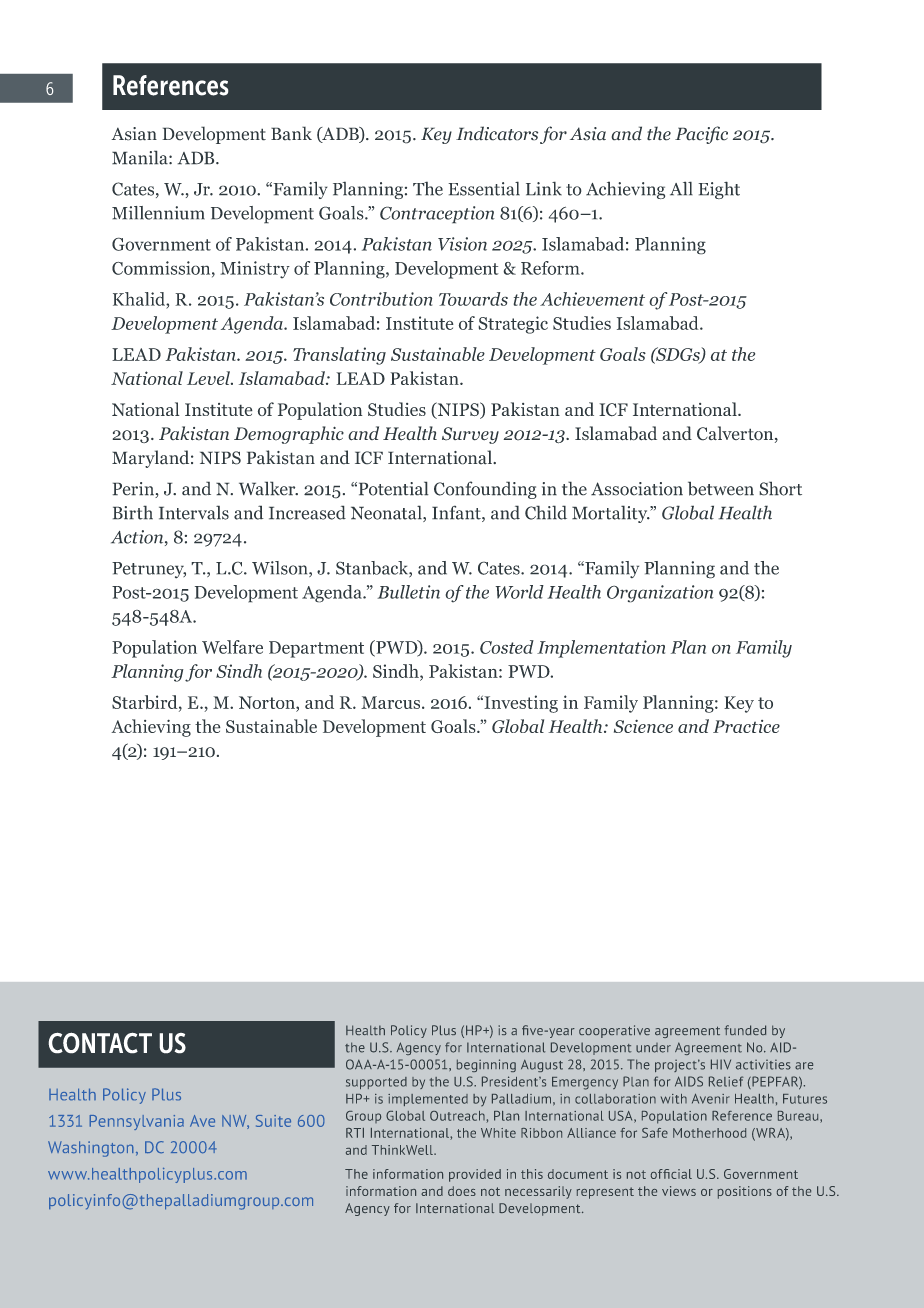 The image size is (924, 1308). What do you see at coordinates (746, 726) in the image?
I see `Practice` at bounding box center [746, 726].
